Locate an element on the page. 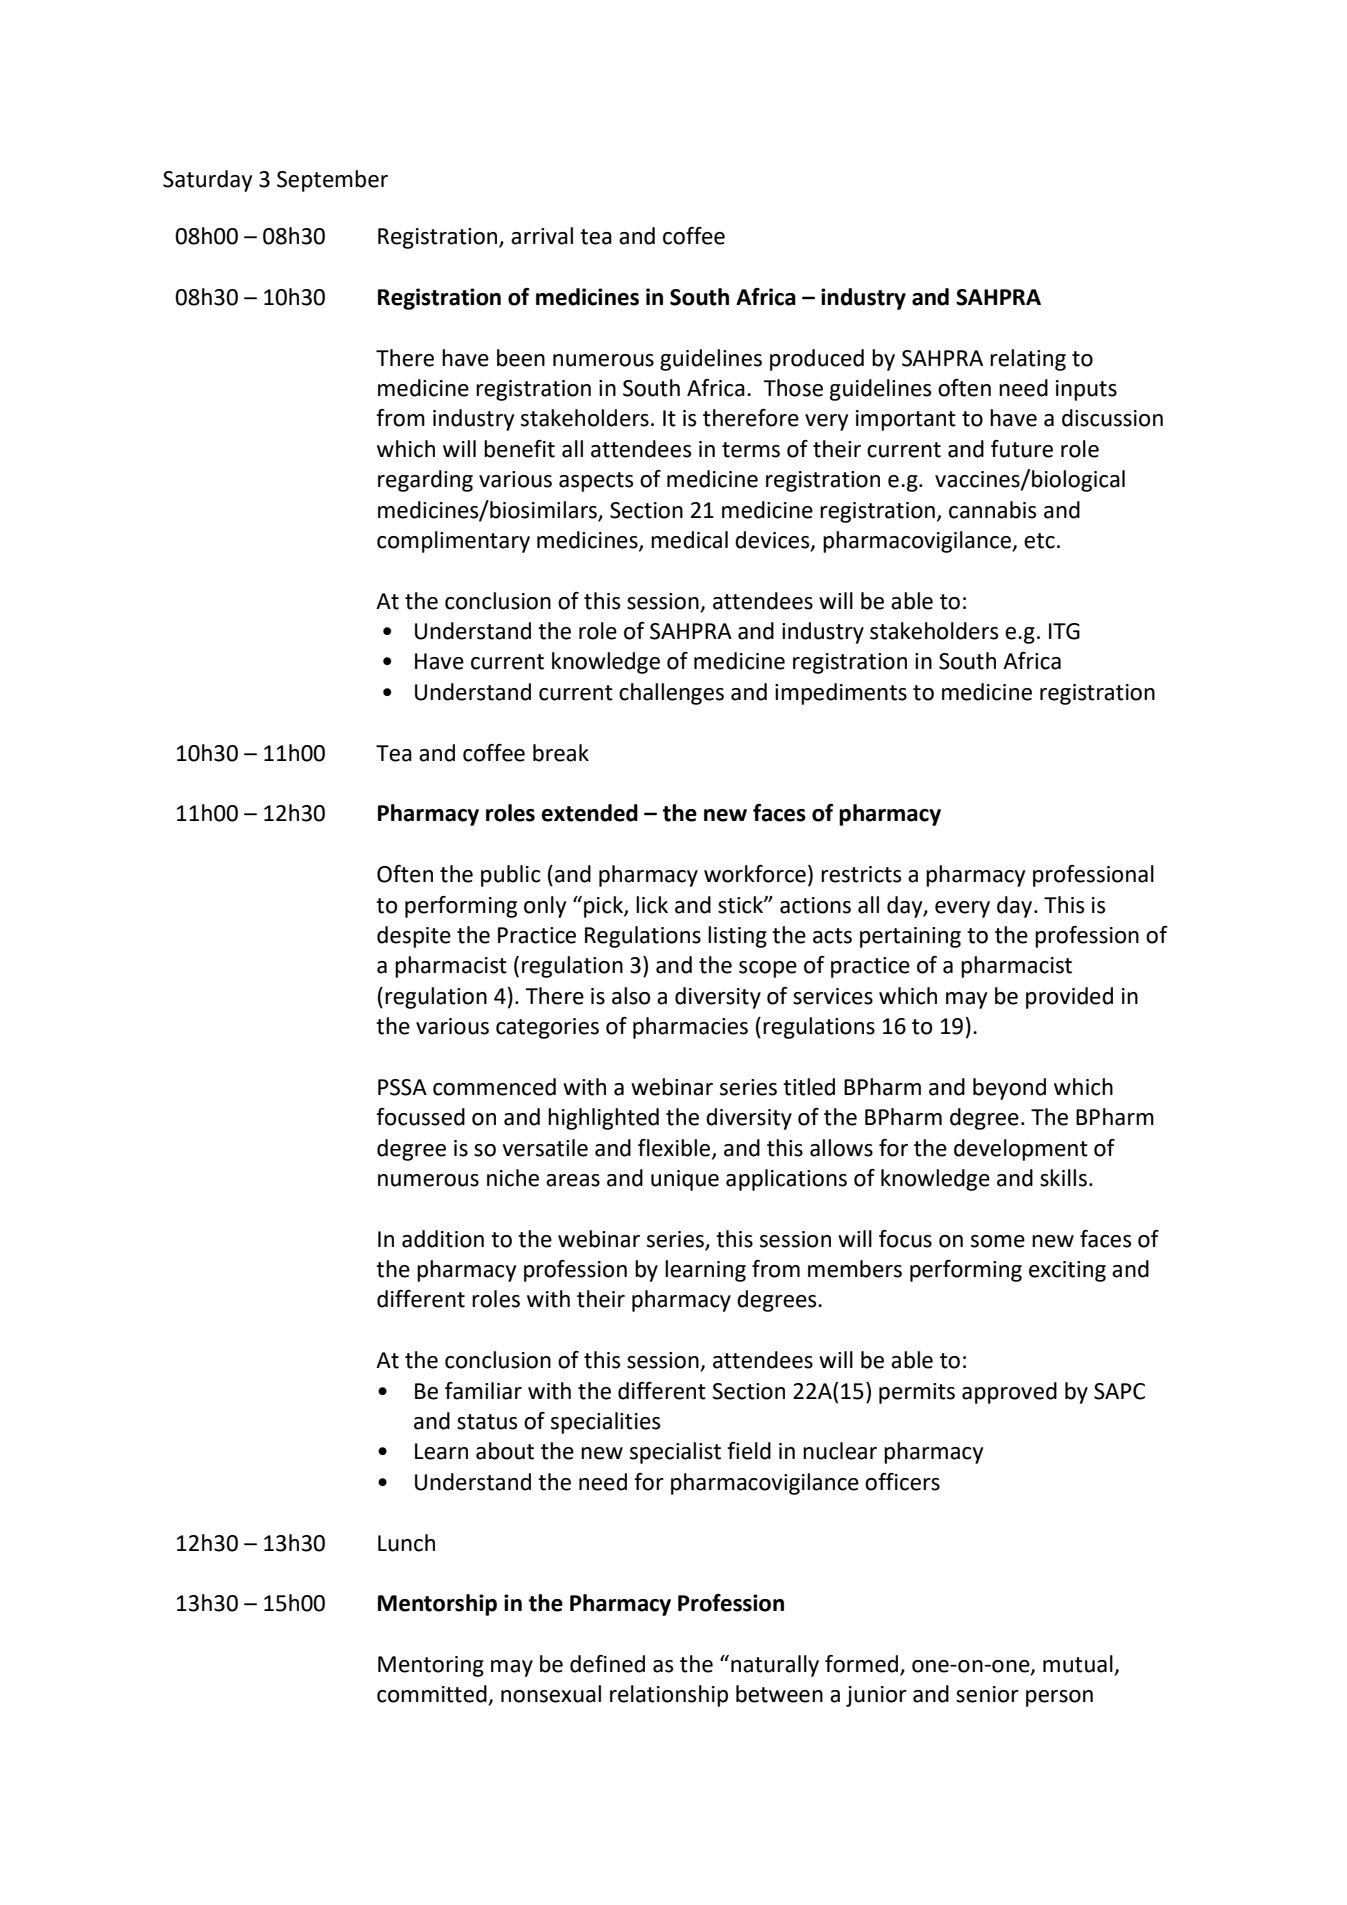 The image size is (1347, 1905). September is located at coordinates (332, 181).
